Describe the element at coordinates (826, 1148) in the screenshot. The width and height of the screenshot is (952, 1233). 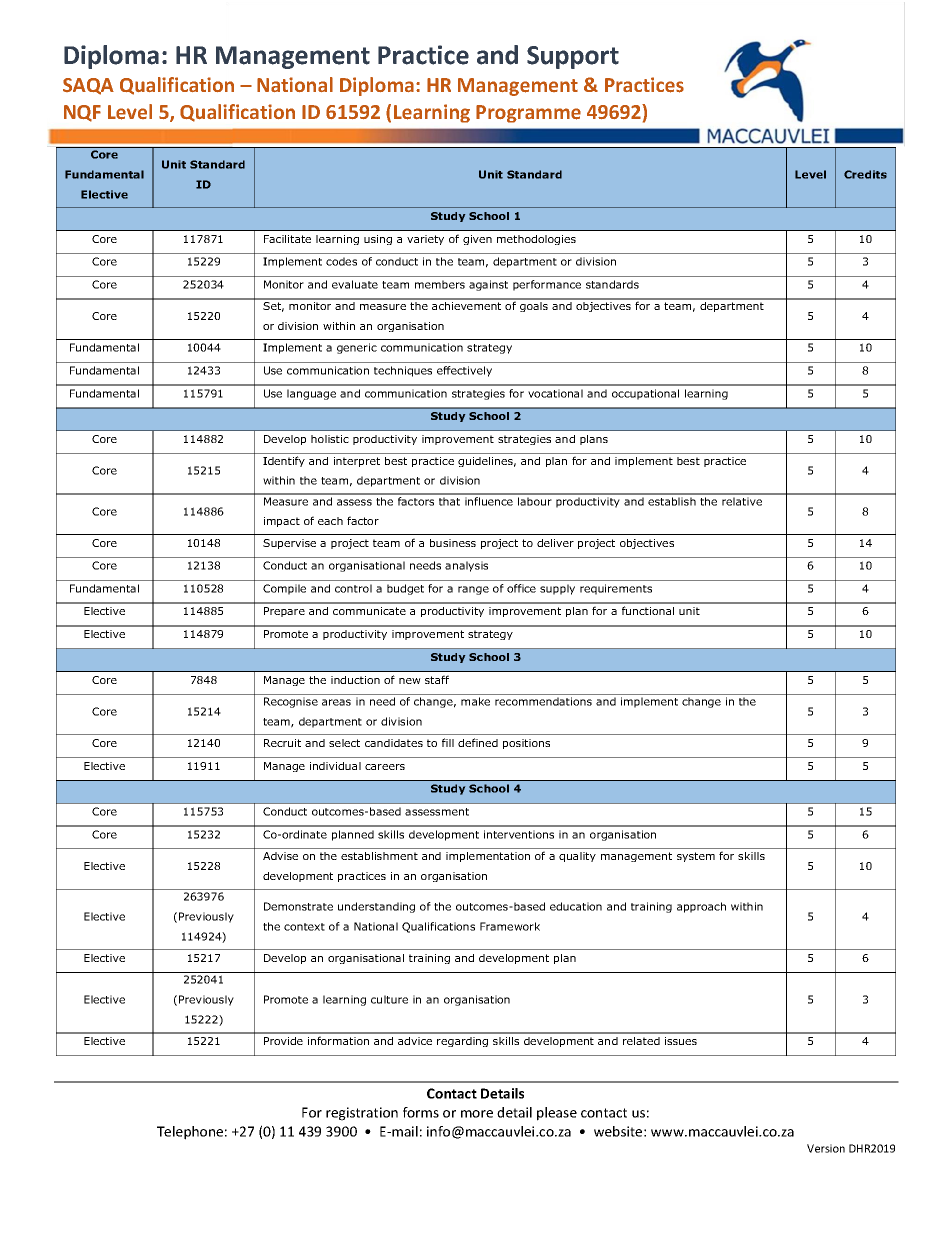
I see `Version` at that location.
